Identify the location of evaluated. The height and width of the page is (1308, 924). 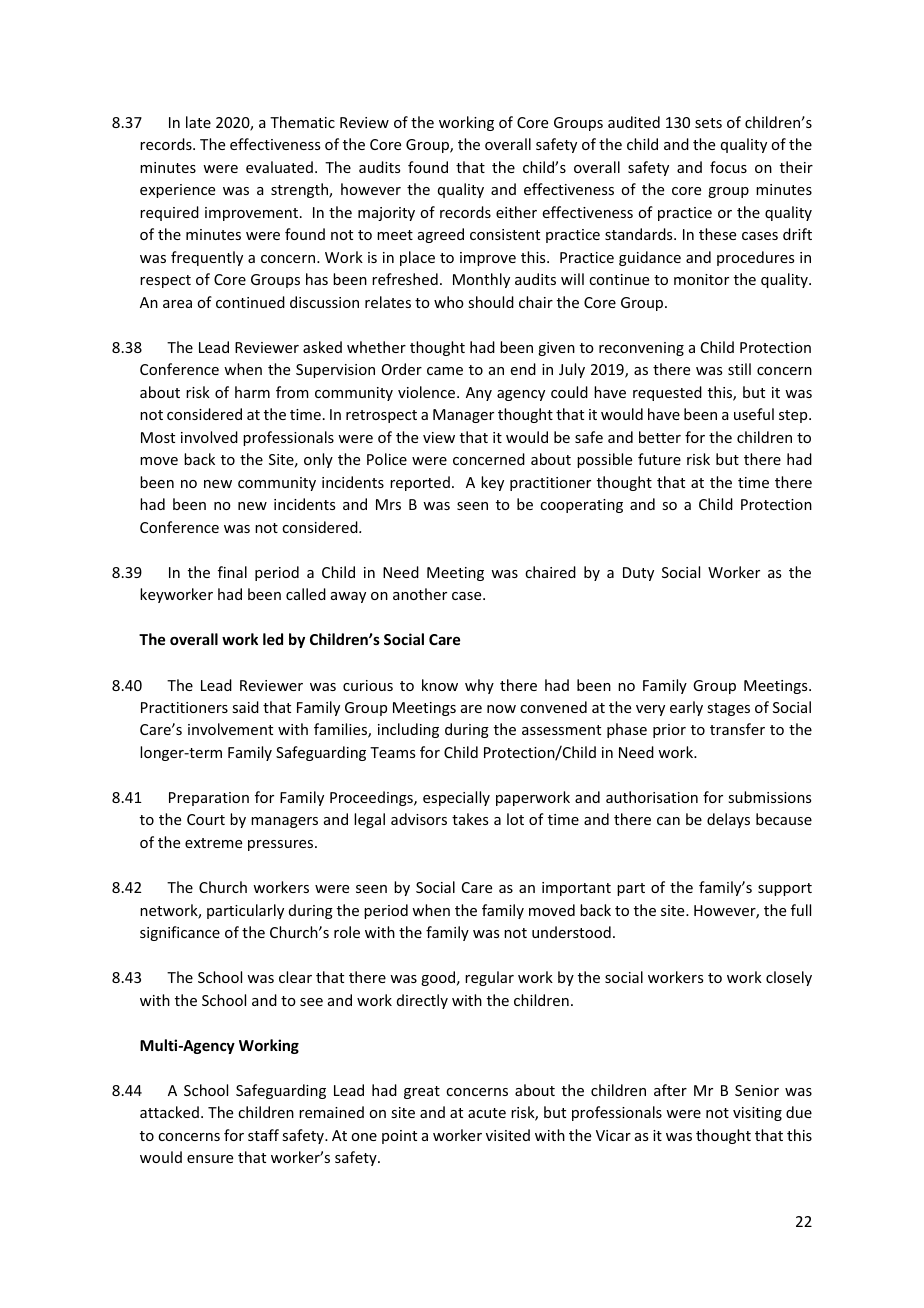
(279, 167).
